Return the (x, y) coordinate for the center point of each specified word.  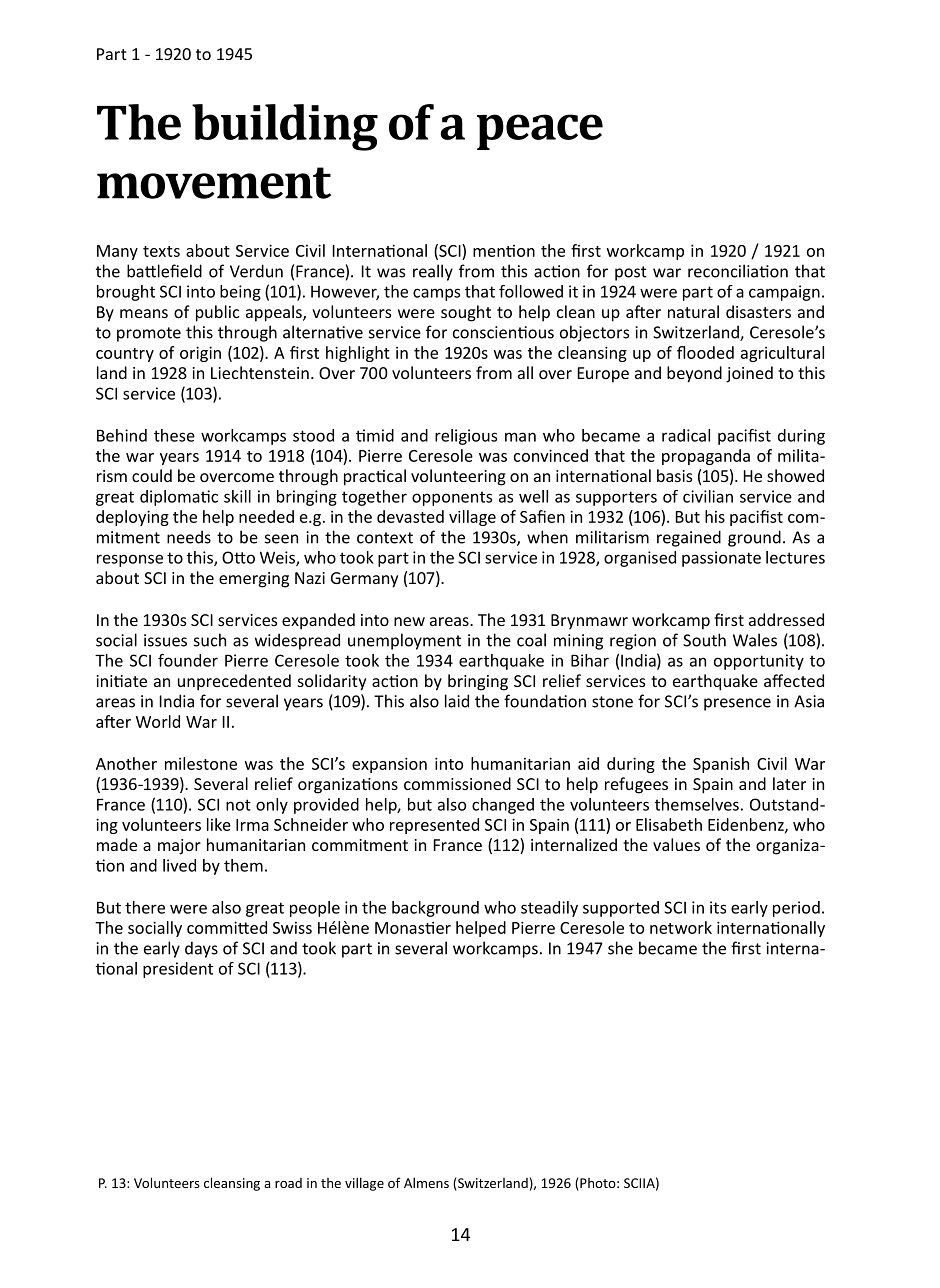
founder (188, 660)
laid (457, 701)
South (704, 640)
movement (214, 183)
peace (540, 132)
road (288, 1183)
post (631, 273)
